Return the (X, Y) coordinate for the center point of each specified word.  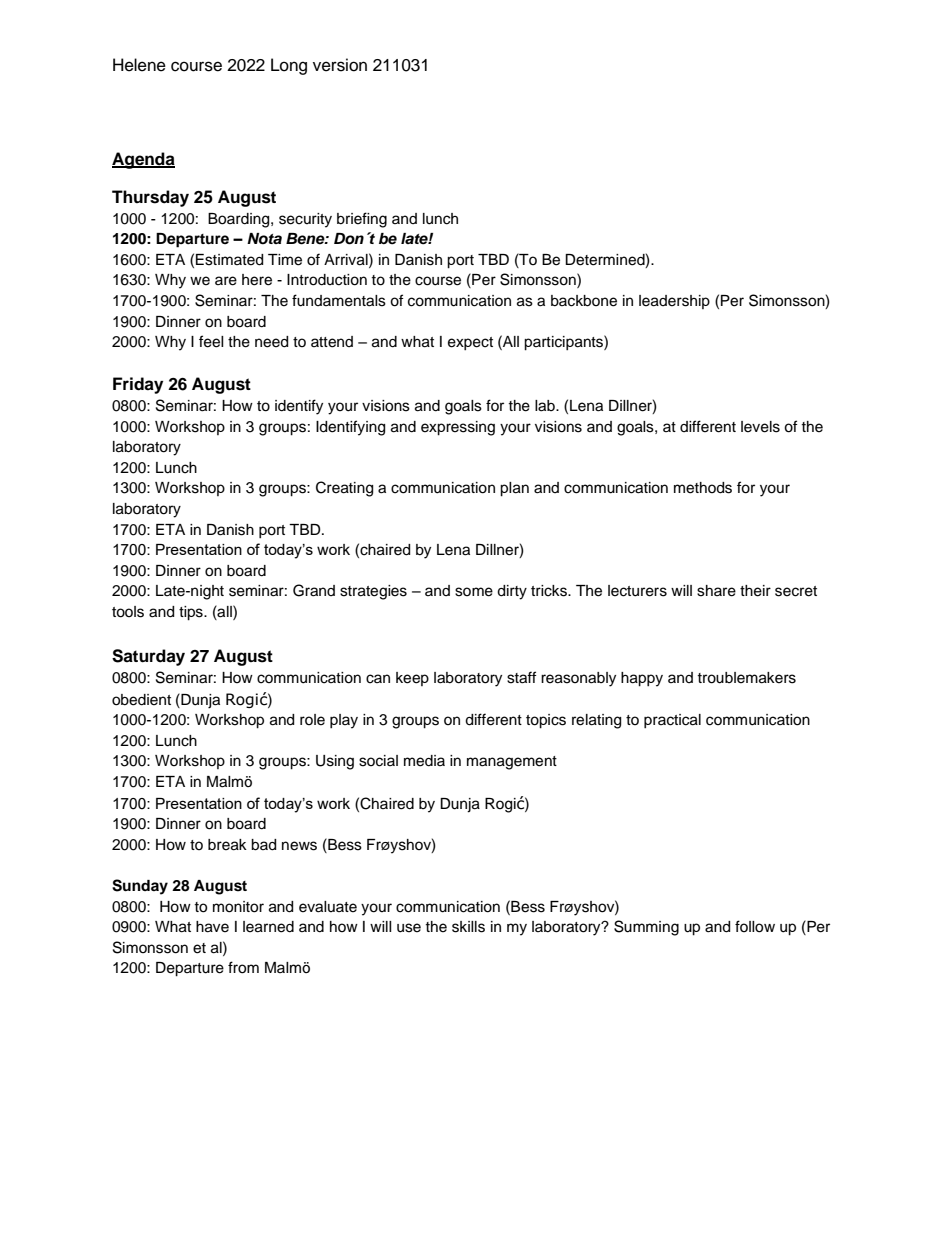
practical (672, 721)
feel (211, 341)
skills (468, 927)
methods (703, 488)
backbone (584, 301)
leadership (674, 302)
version (340, 65)
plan (514, 489)
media (424, 761)
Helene (139, 65)
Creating (344, 489)
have (212, 927)
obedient (141, 700)
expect (470, 343)
